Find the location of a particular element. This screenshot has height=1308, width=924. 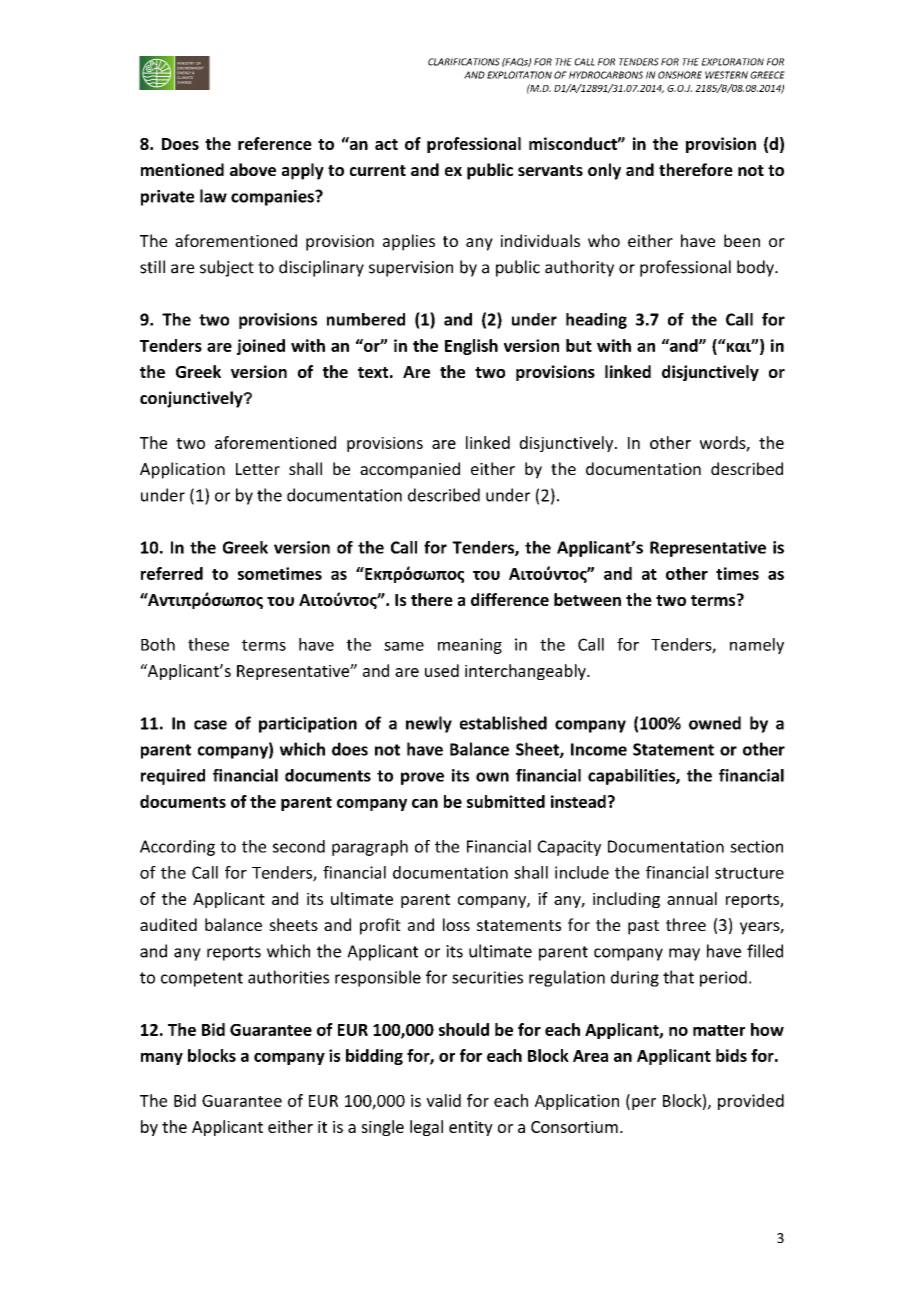

namely is located at coordinates (757, 646).
